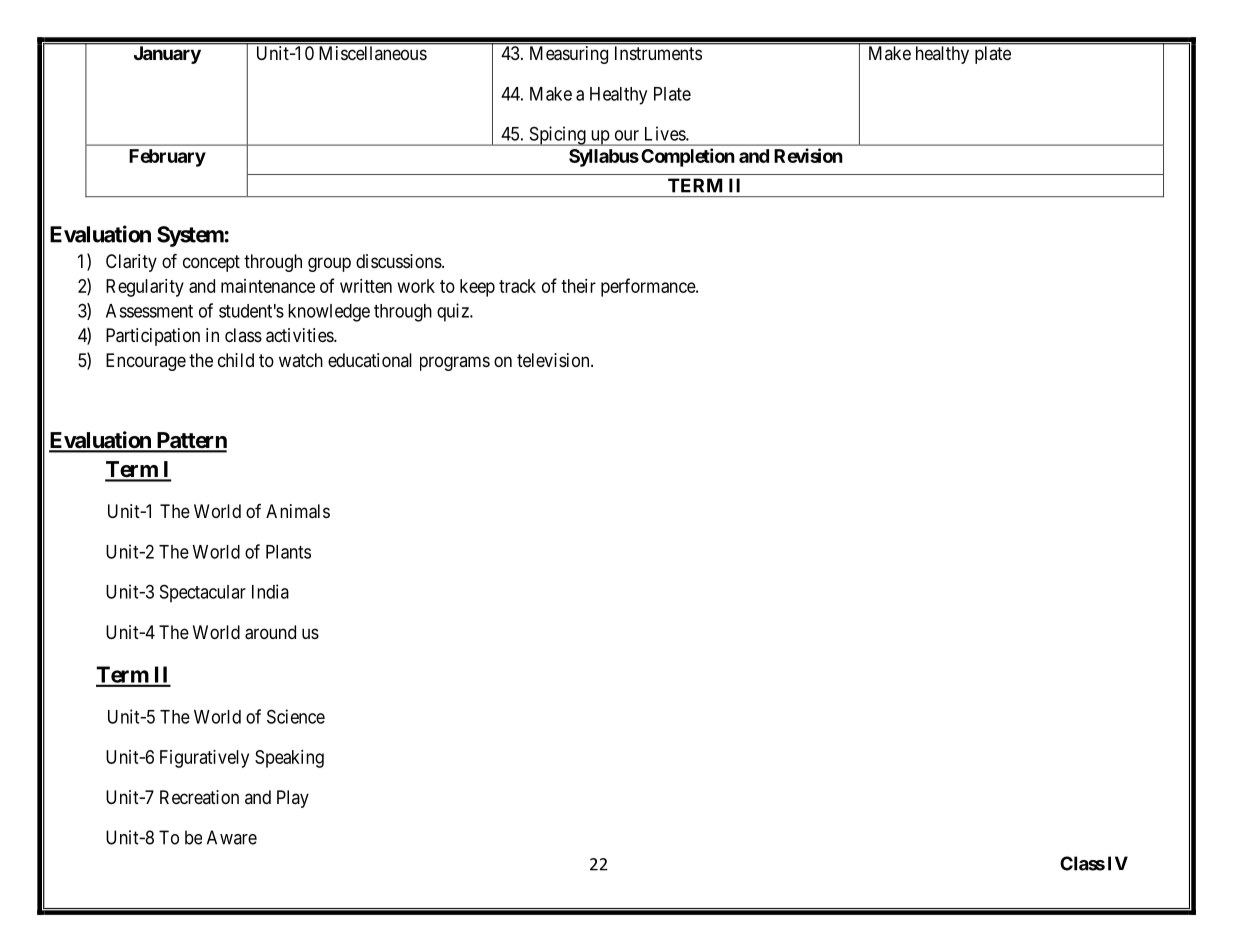 The height and width of the page is (952, 1233). I want to click on Miscellaneous, so click(373, 53).
